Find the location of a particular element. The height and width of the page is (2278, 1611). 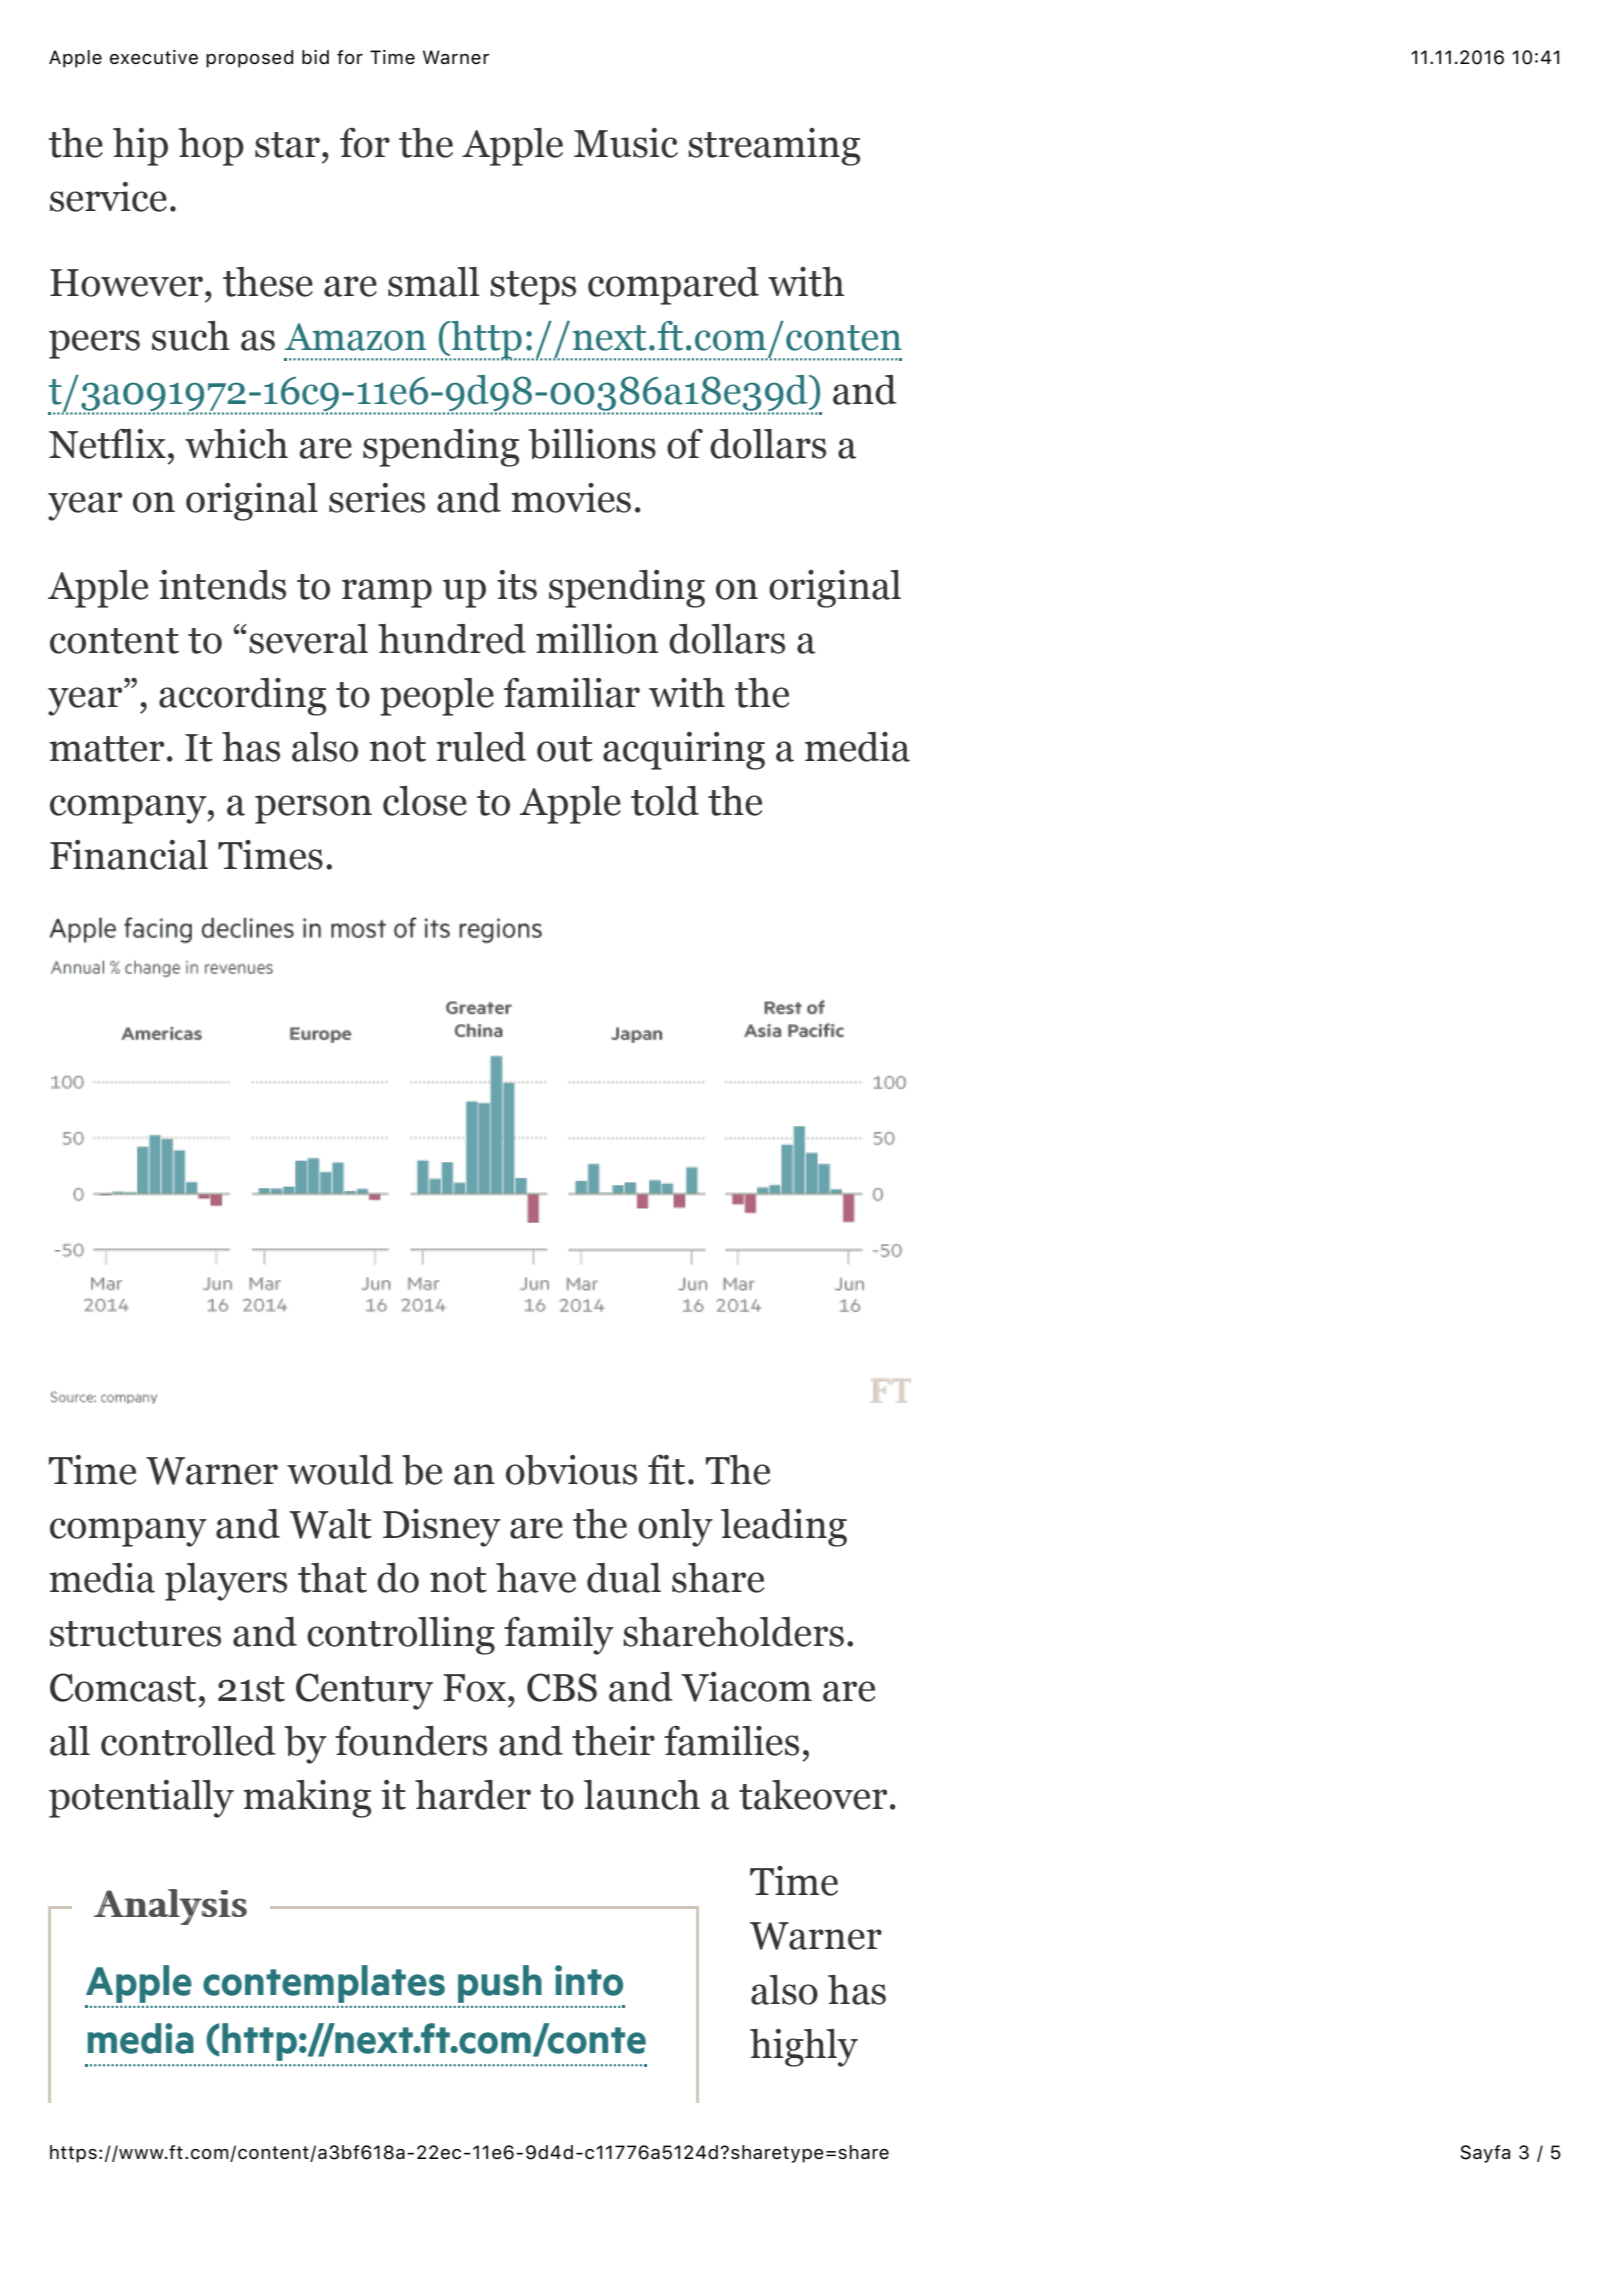

small is located at coordinates (434, 282).
